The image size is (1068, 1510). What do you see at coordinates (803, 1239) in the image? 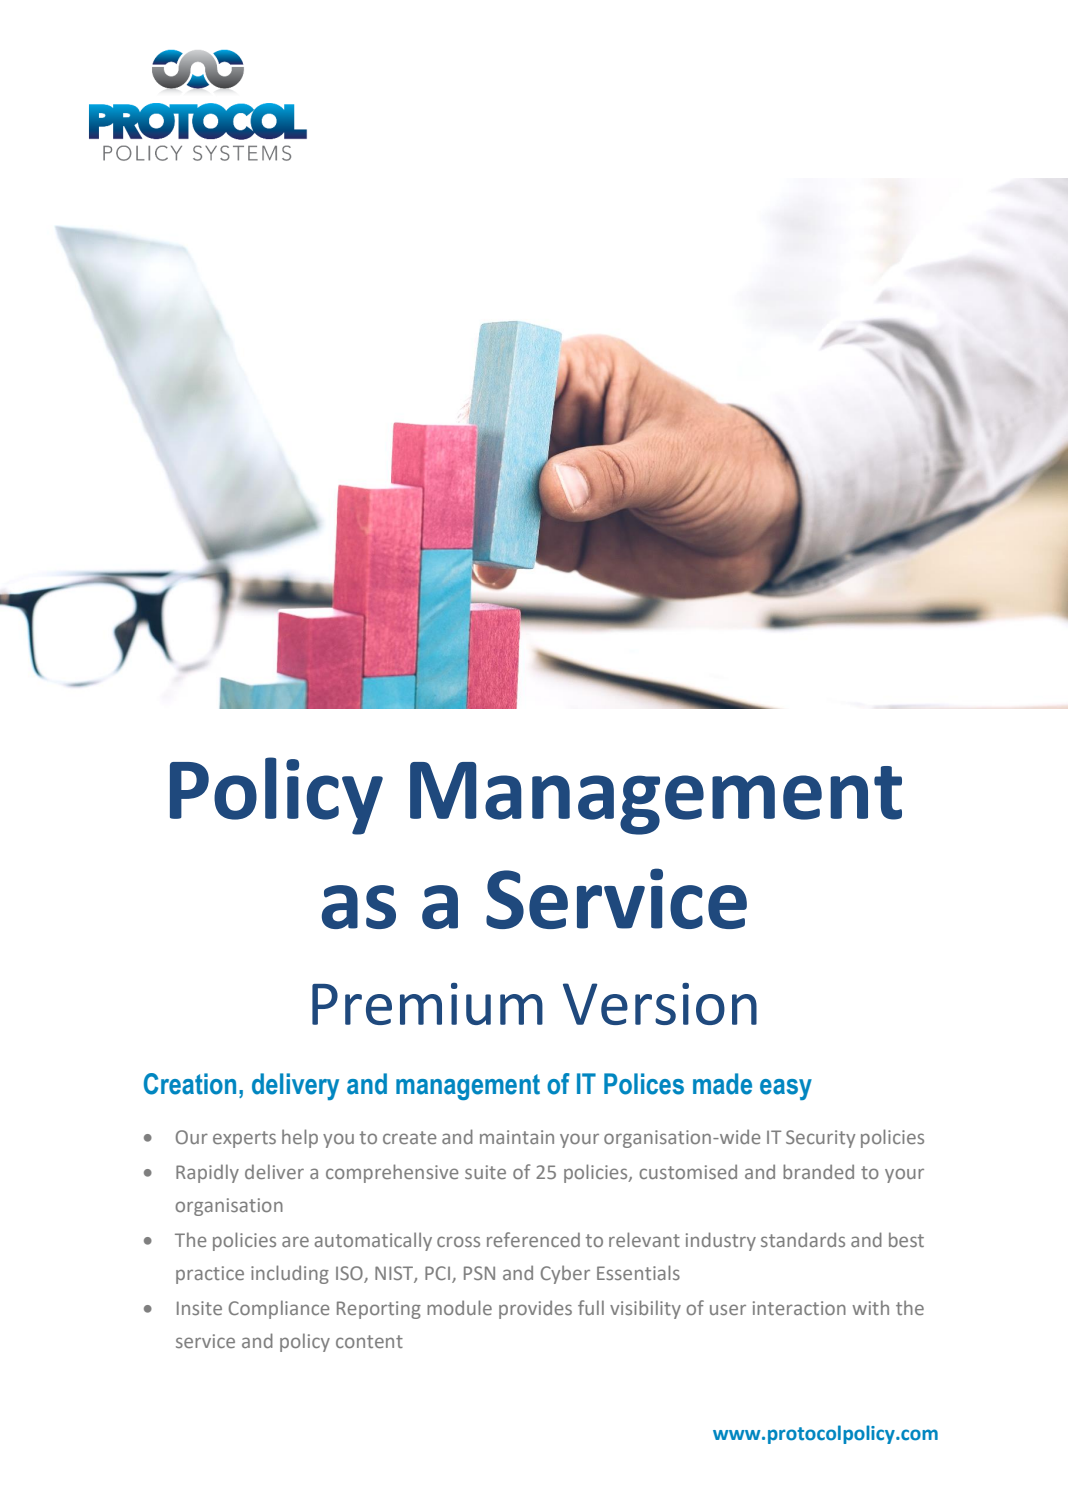
I see `standards` at bounding box center [803, 1239].
